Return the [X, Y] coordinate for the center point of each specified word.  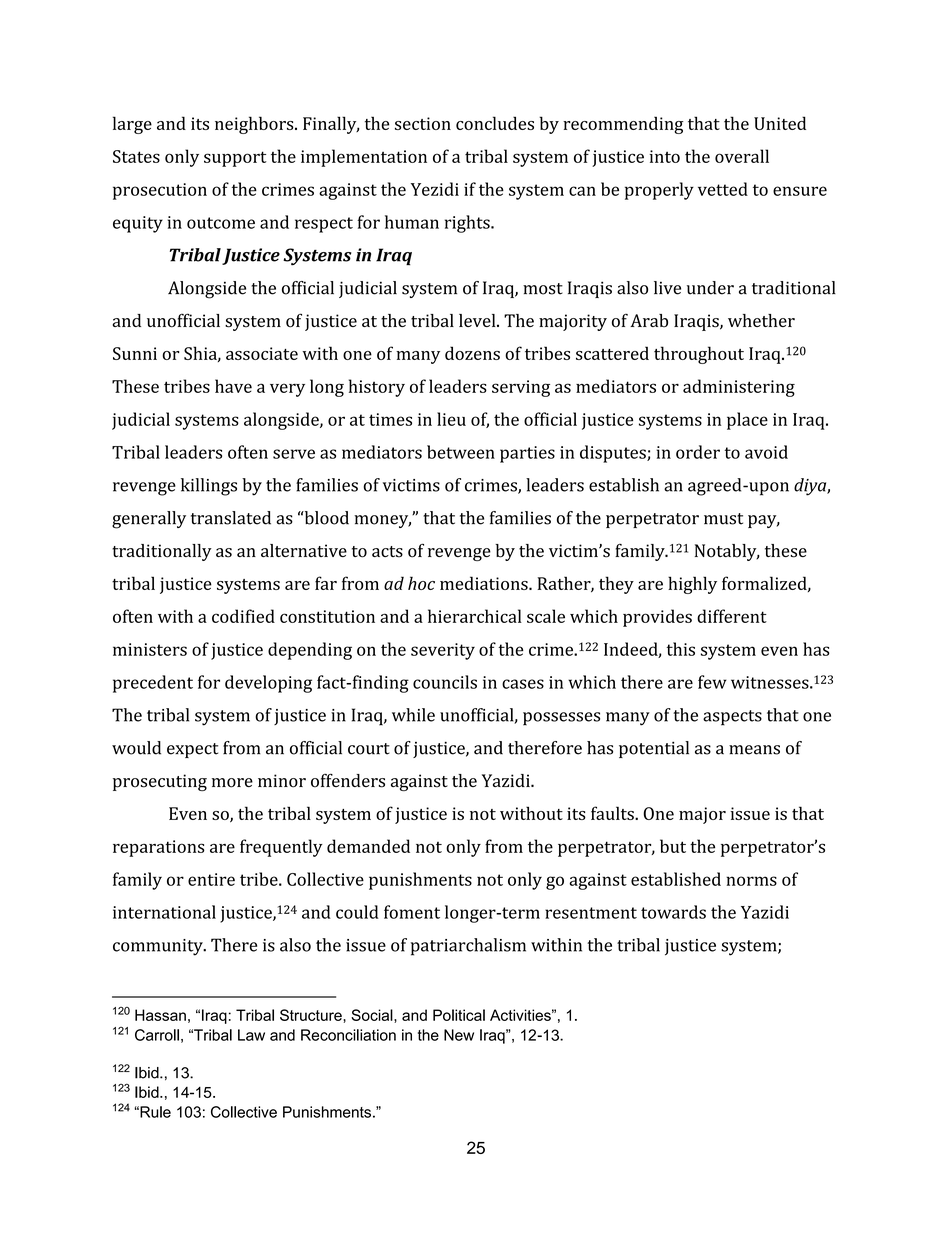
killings [209, 487]
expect [192, 750]
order [698, 452]
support [235, 159]
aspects [732, 718]
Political [459, 1015]
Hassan [160, 1015]
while [413, 715]
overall [742, 156]
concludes [495, 123]
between [461, 452]
